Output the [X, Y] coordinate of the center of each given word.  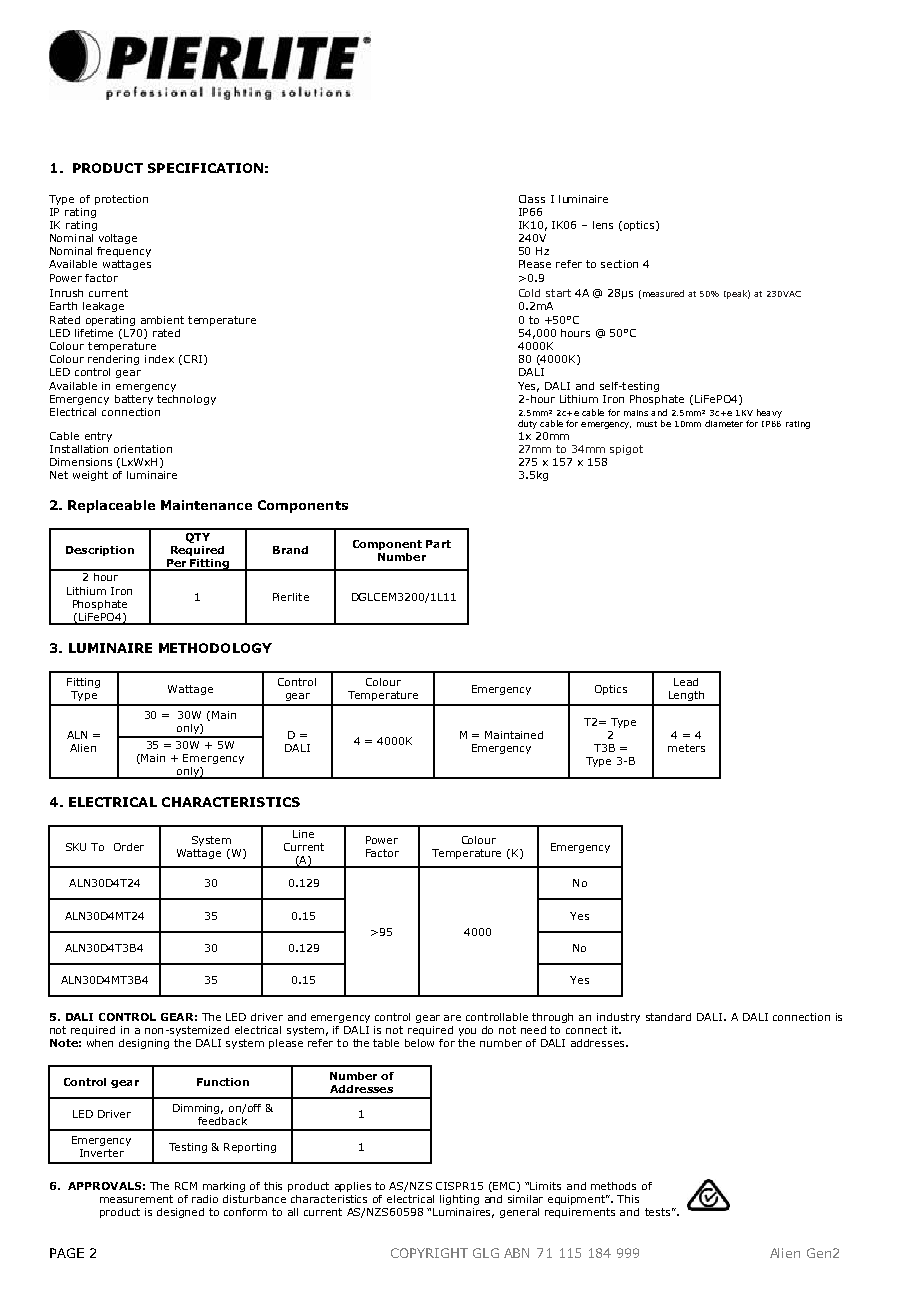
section [619, 264]
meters [686, 748]
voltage [118, 239]
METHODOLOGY [215, 648]
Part [438, 544]
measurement [136, 1199]
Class [532, 199]
